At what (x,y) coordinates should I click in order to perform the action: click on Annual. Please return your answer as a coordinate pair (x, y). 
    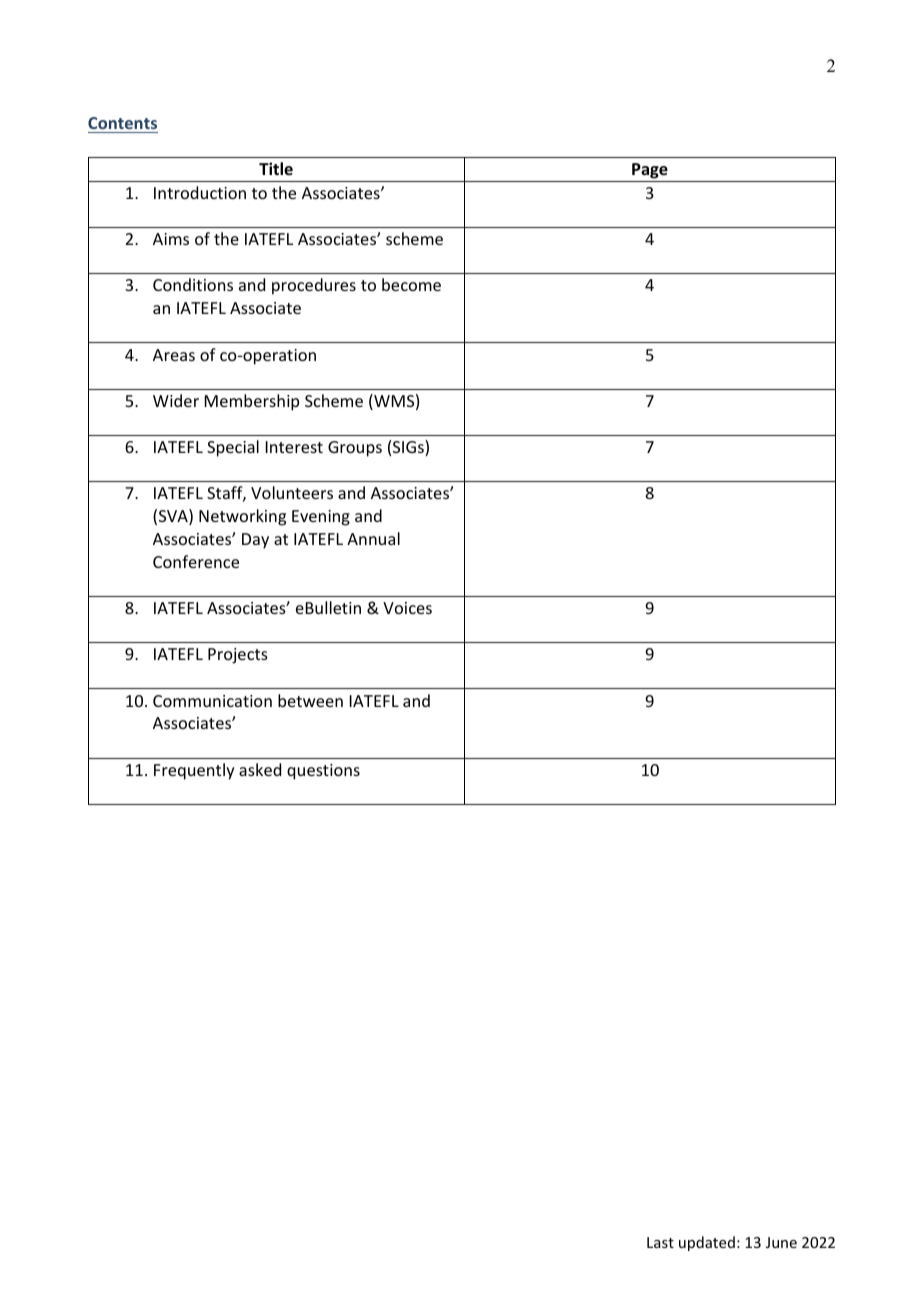
    Looking at the image, I should click on (373, 538).
